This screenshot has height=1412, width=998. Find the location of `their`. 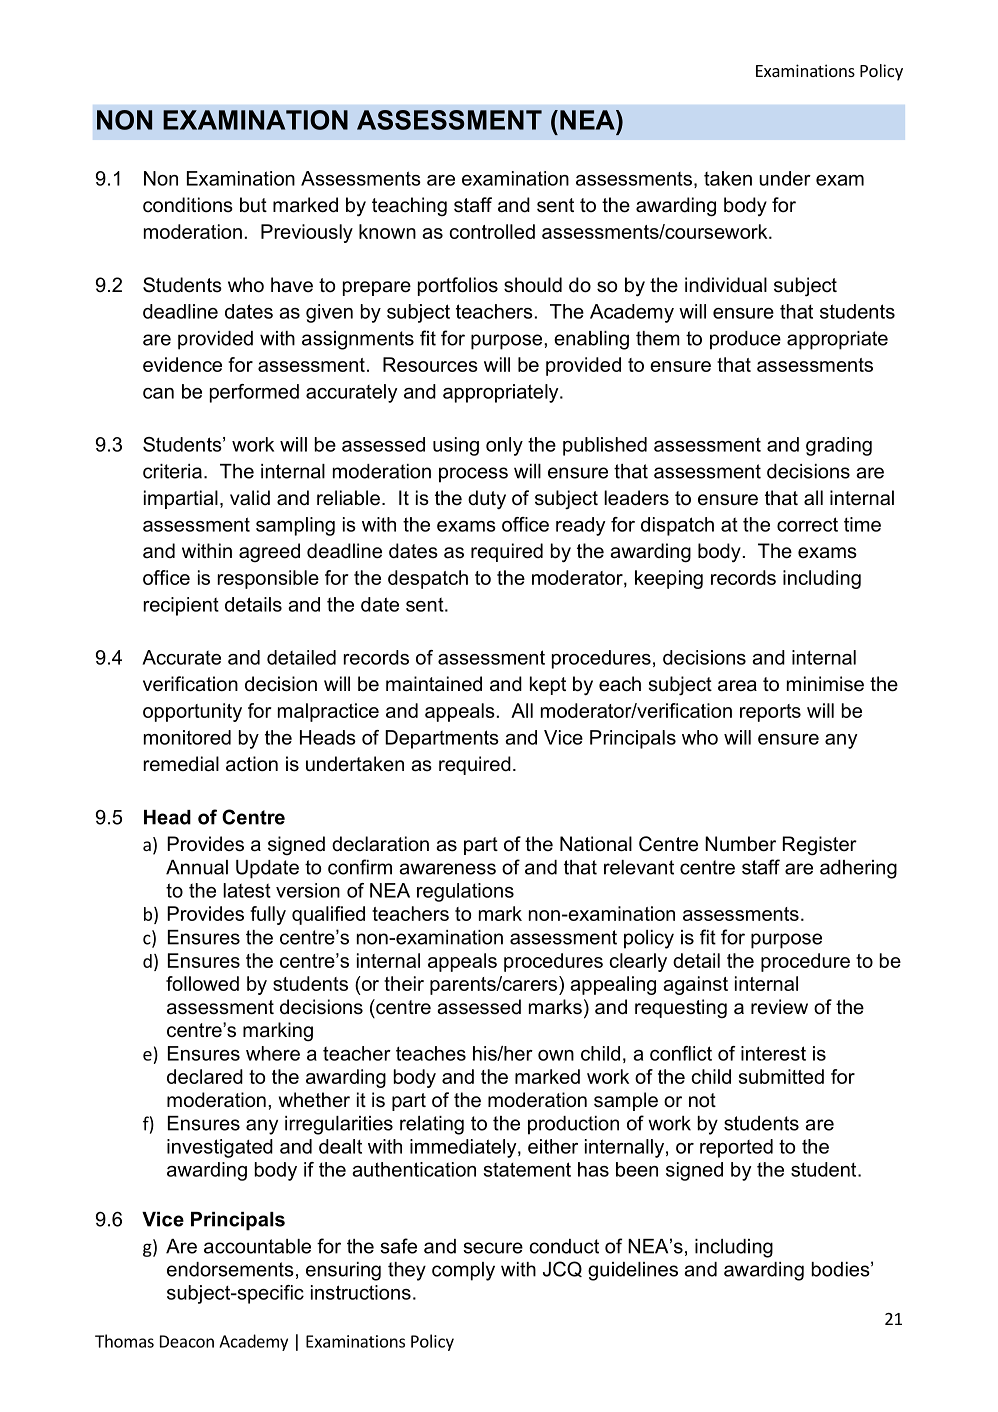

their is located at coordinates (404, 983).
